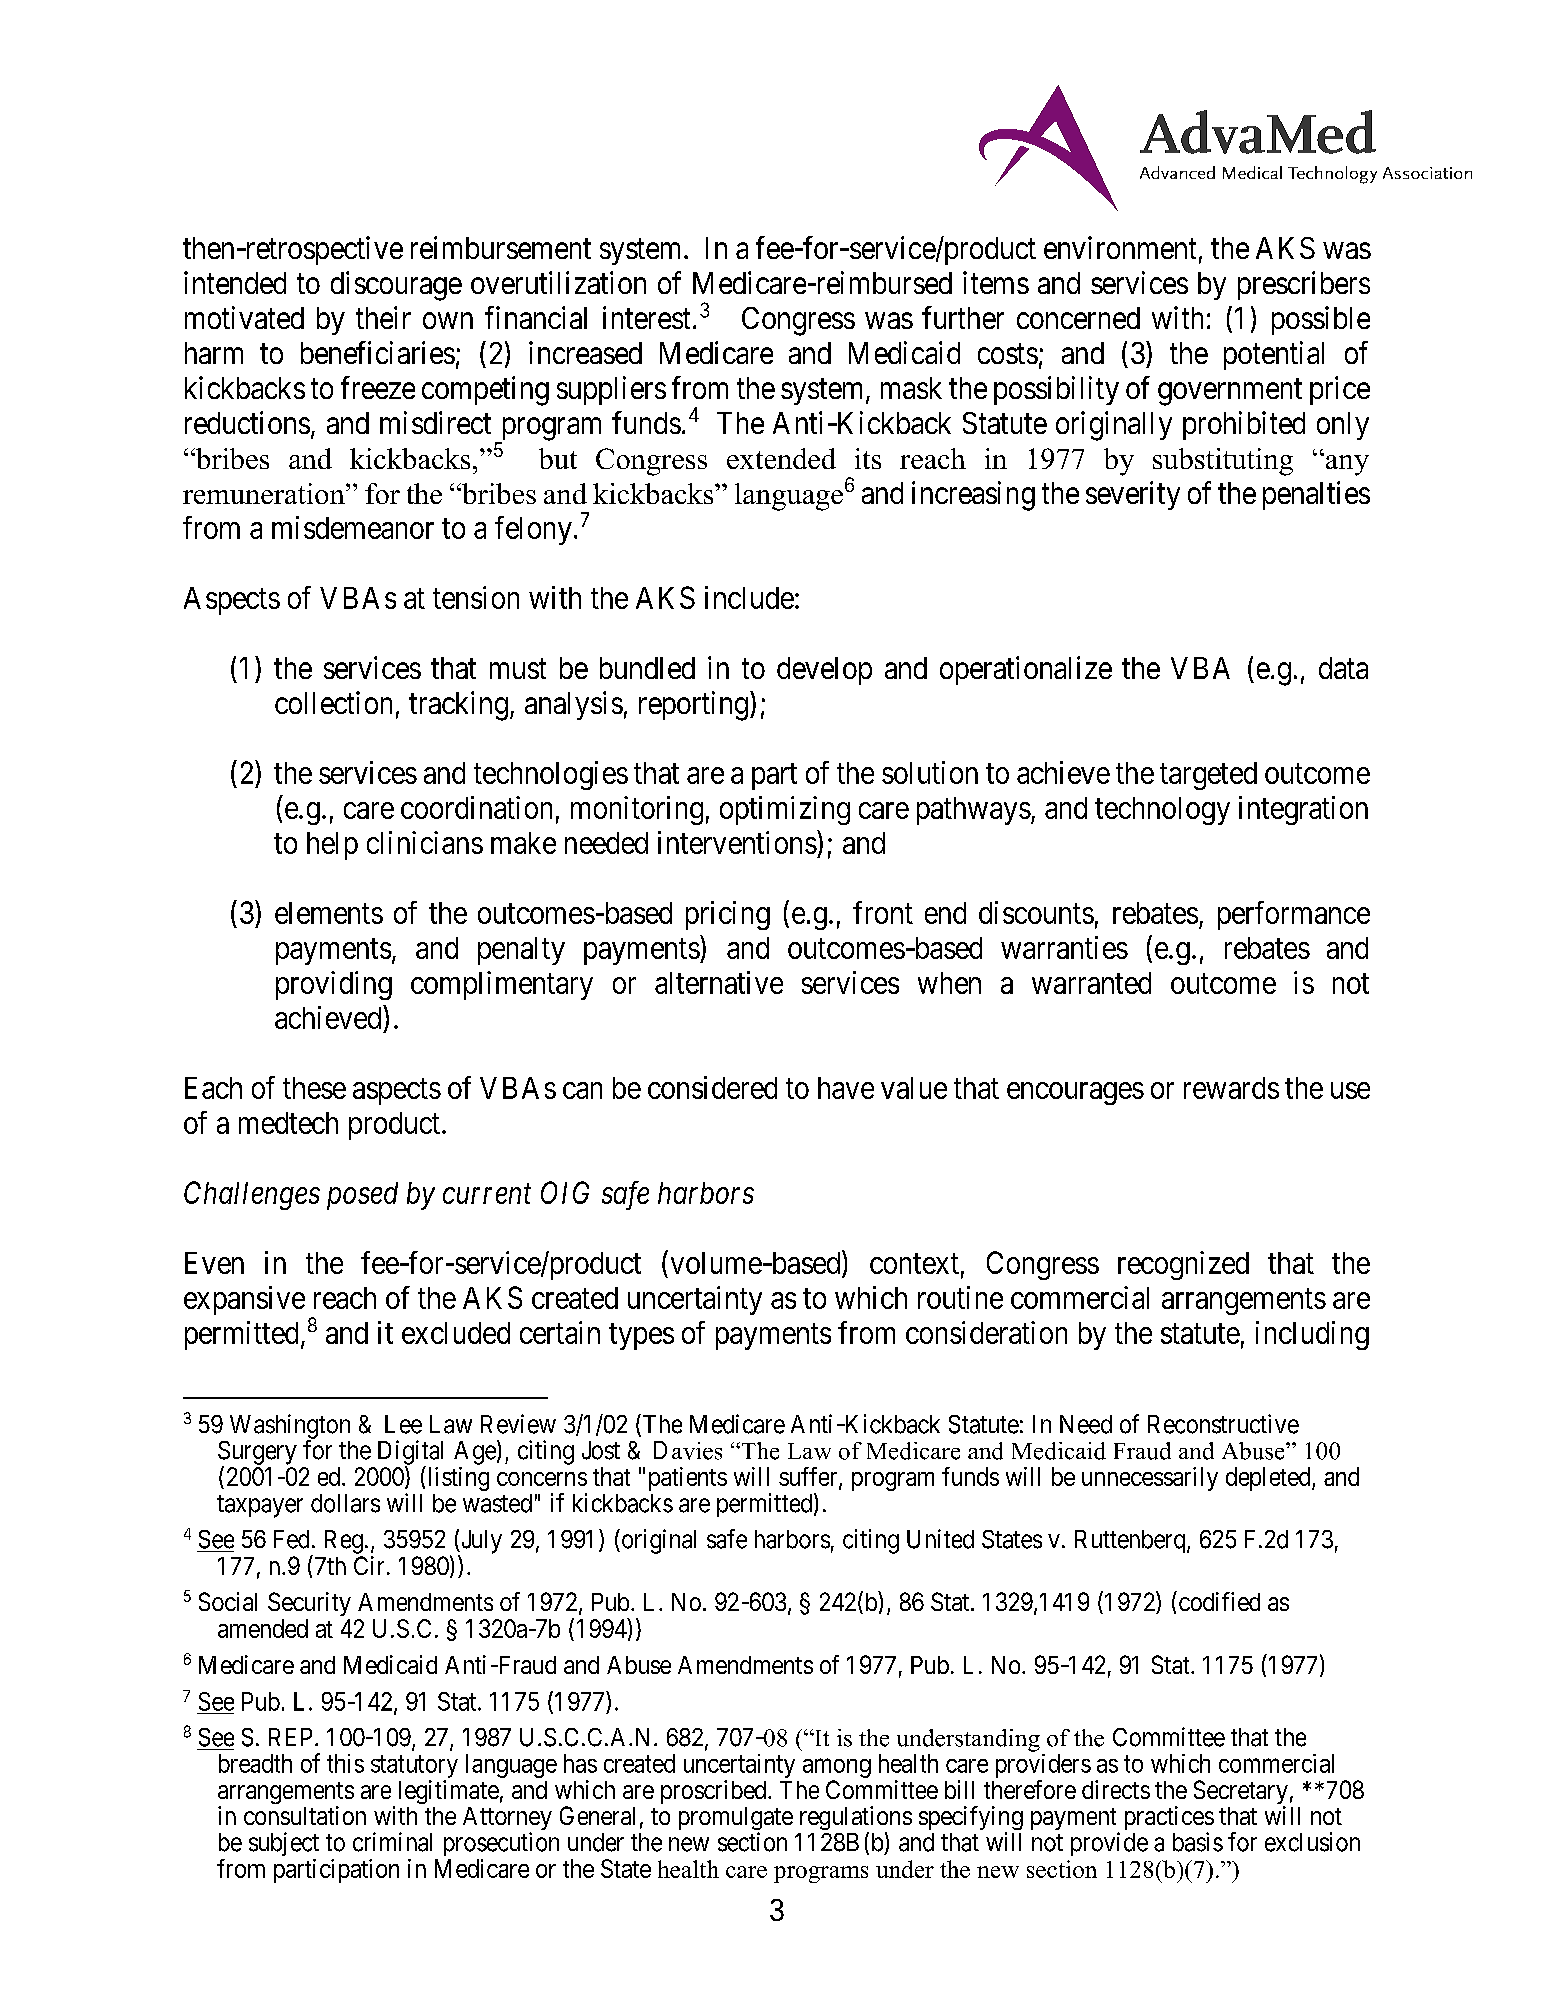  What do you see at coordinates (914, 1264) in the image?
I see `context` at bounding box center [914, 1264].
